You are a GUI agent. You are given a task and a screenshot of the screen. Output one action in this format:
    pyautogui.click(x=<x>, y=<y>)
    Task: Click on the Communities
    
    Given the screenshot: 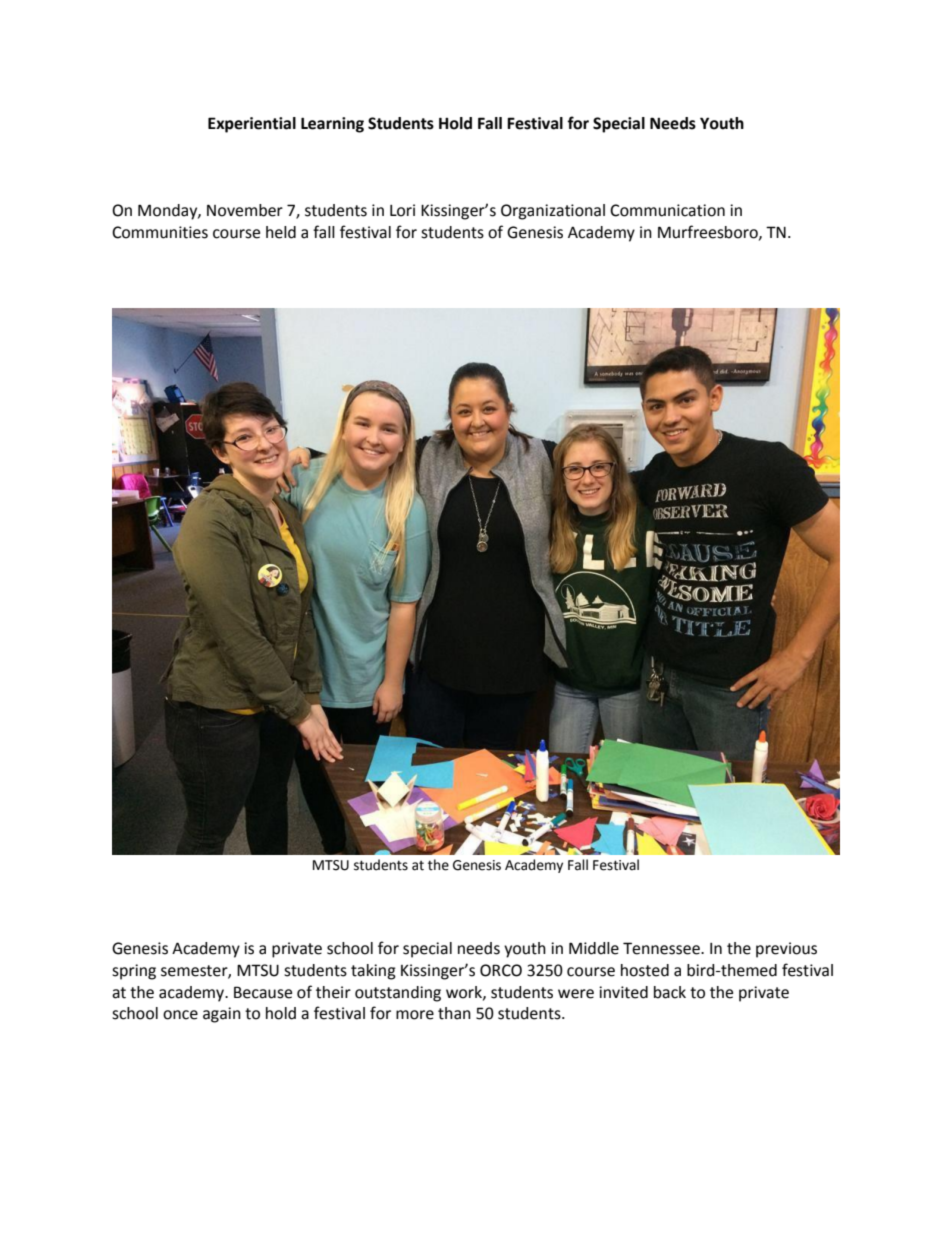 What is the action you would take?
    pyautogui.click(x=160, y=232)
